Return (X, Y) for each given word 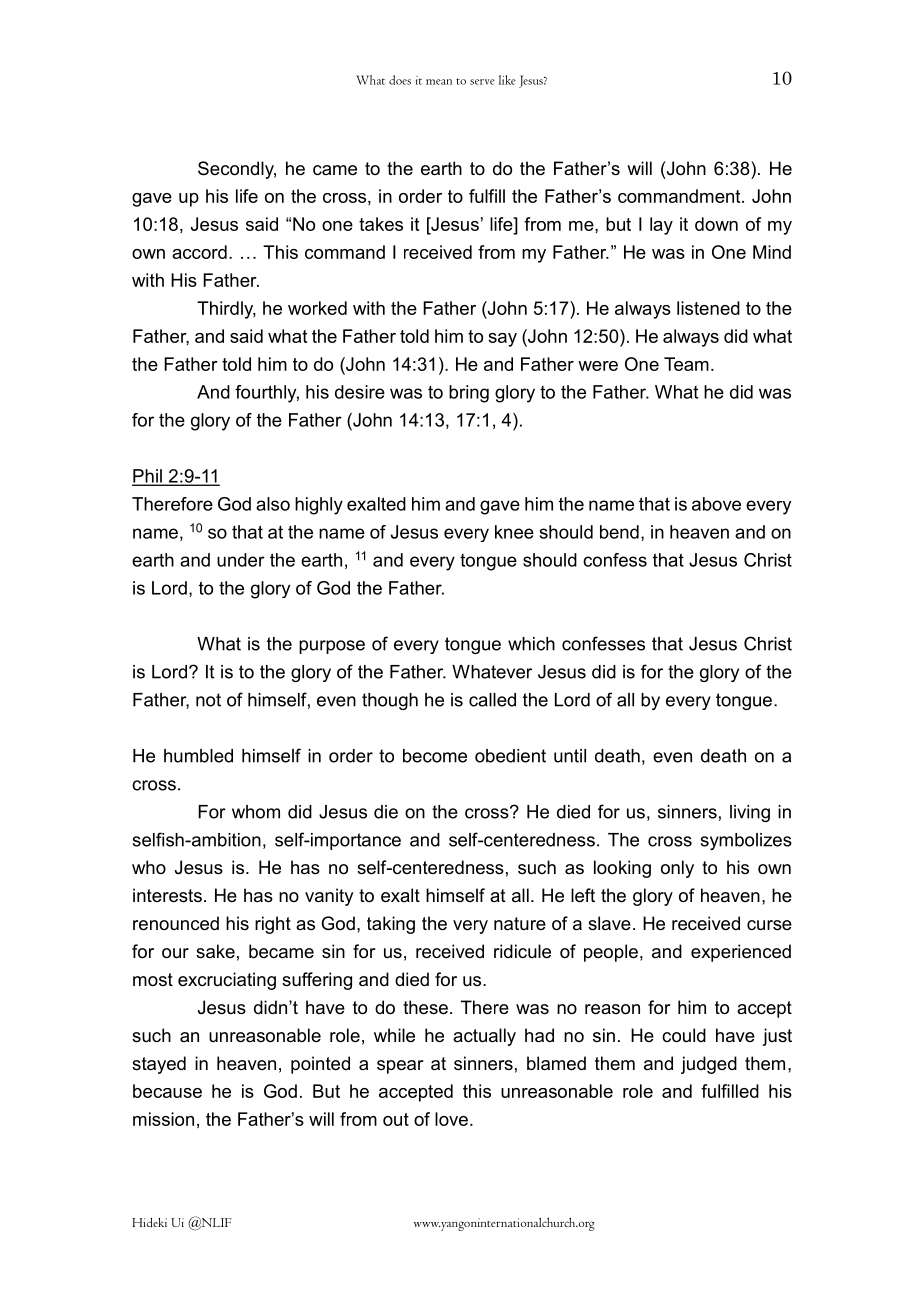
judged (709, 1065)
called (492, 700)
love (451, 1119)
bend (619, 532)
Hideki (149, 1223)
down (716, 224)
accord (199, 252)
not (208, 700)
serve (482, 82)
